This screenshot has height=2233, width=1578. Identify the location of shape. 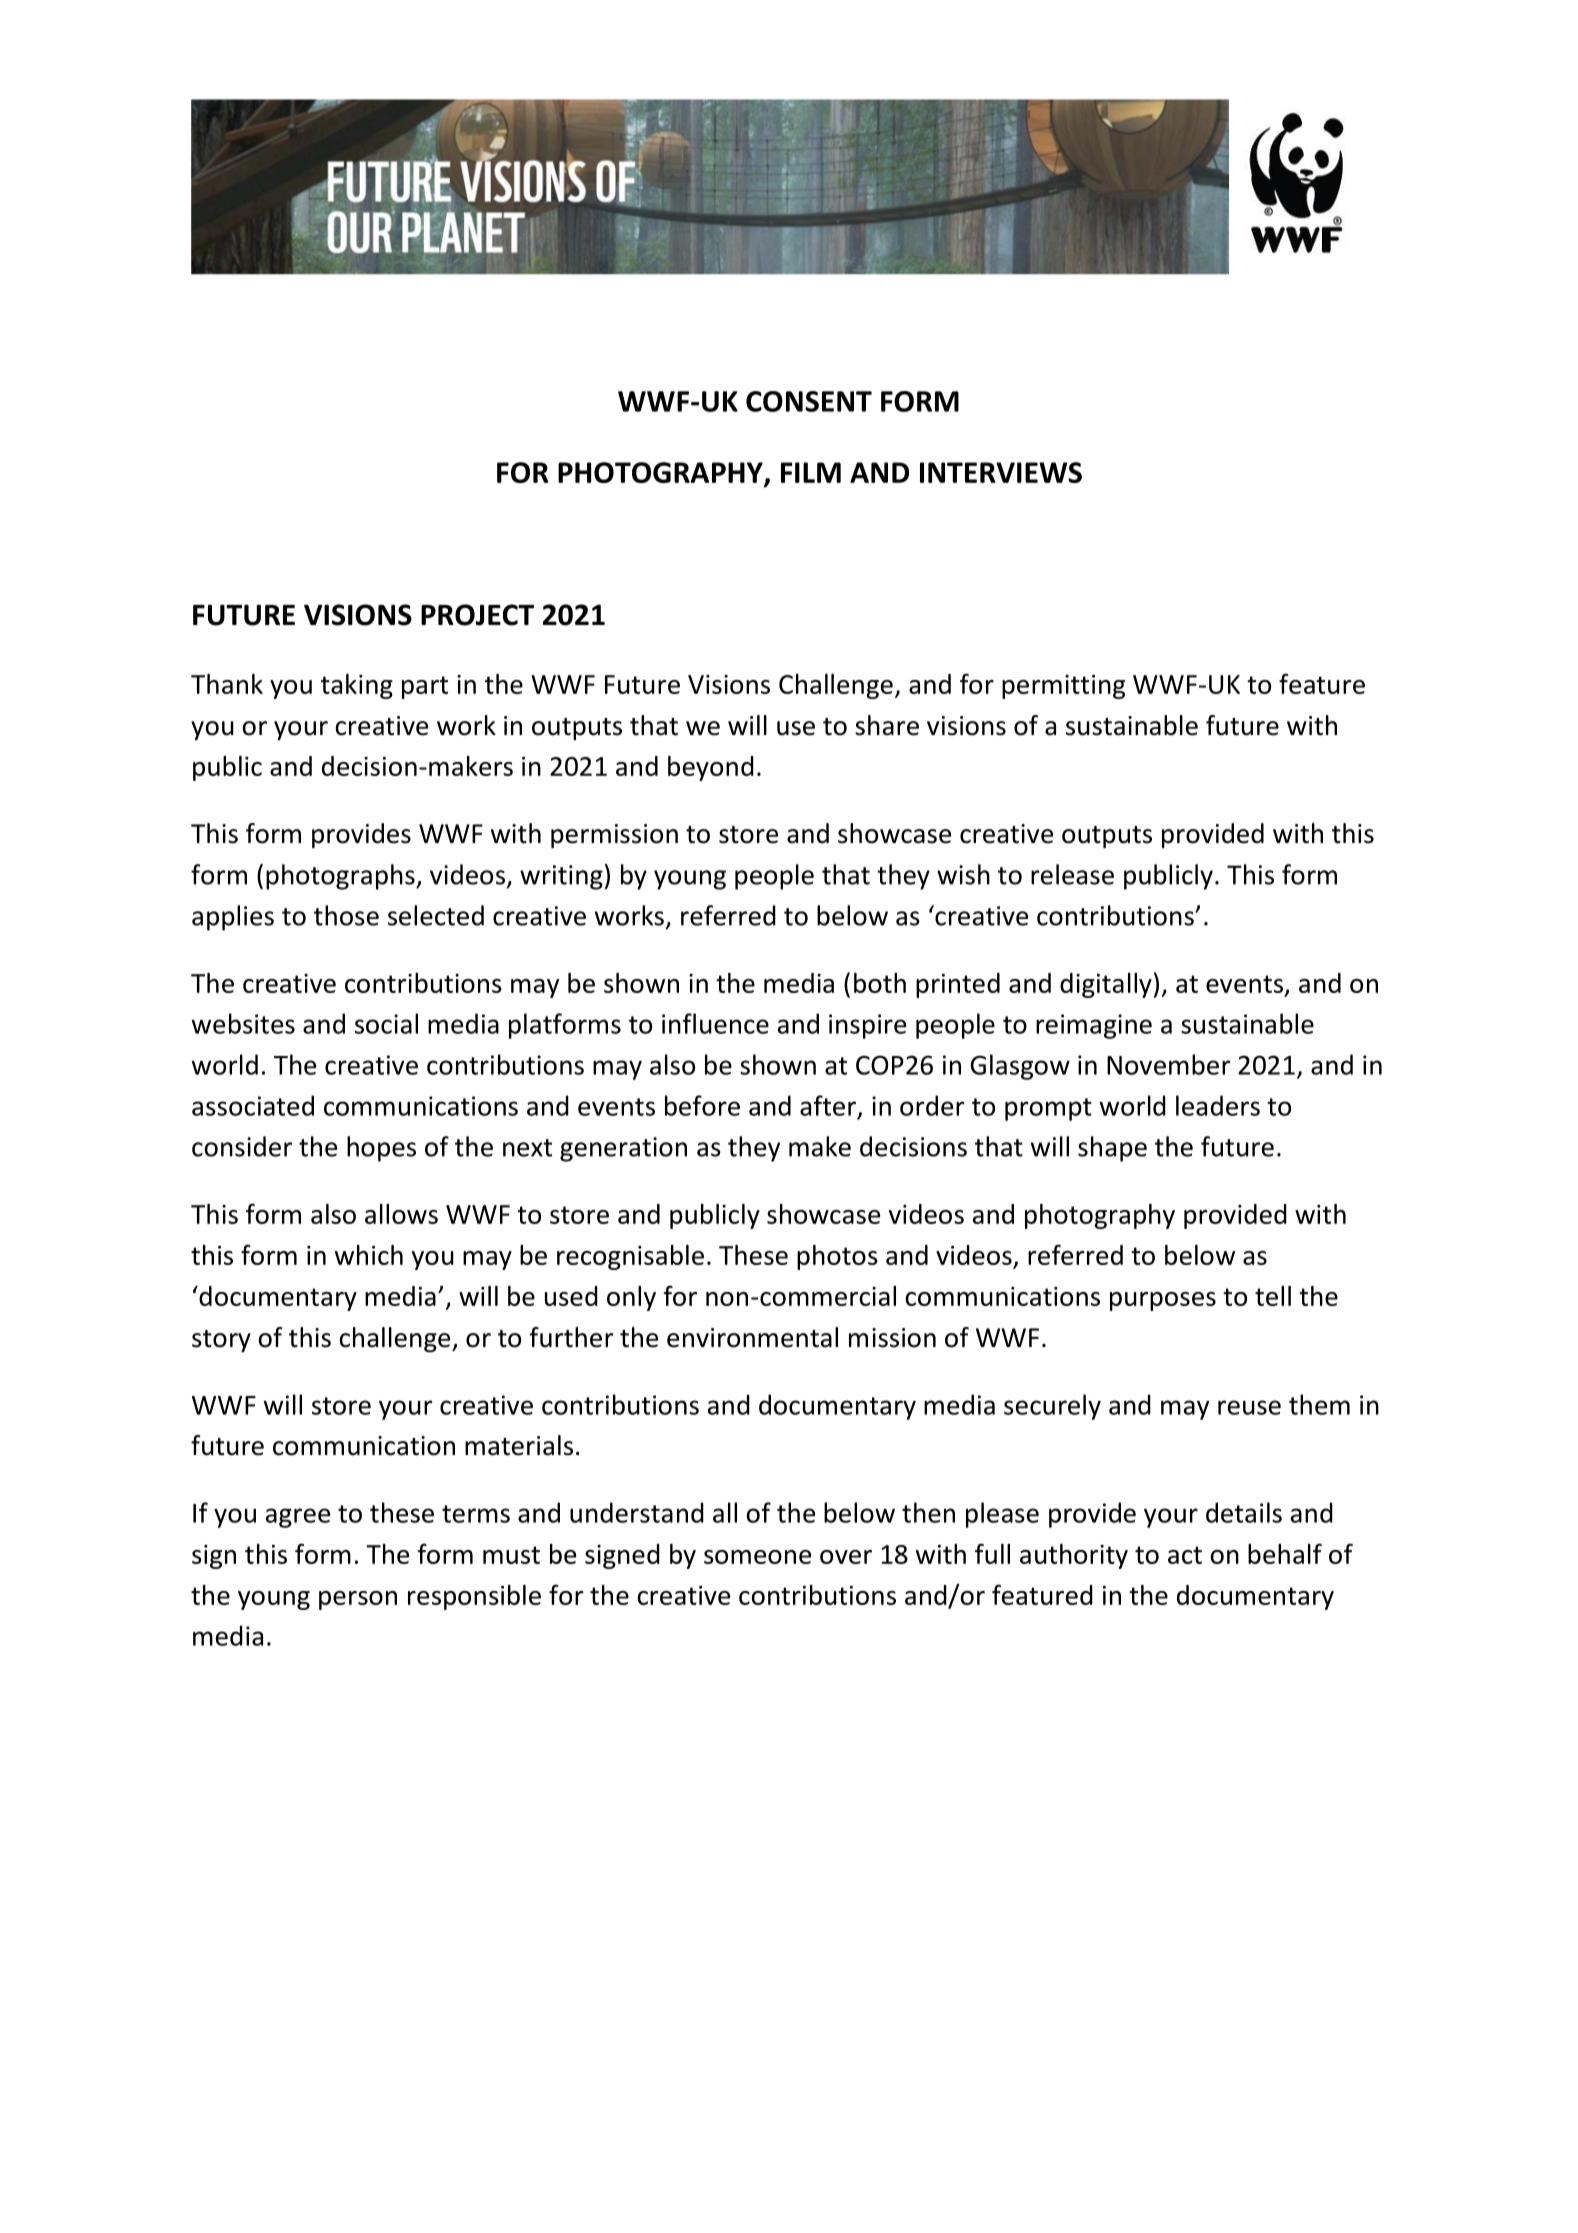
(1112, 1149).
